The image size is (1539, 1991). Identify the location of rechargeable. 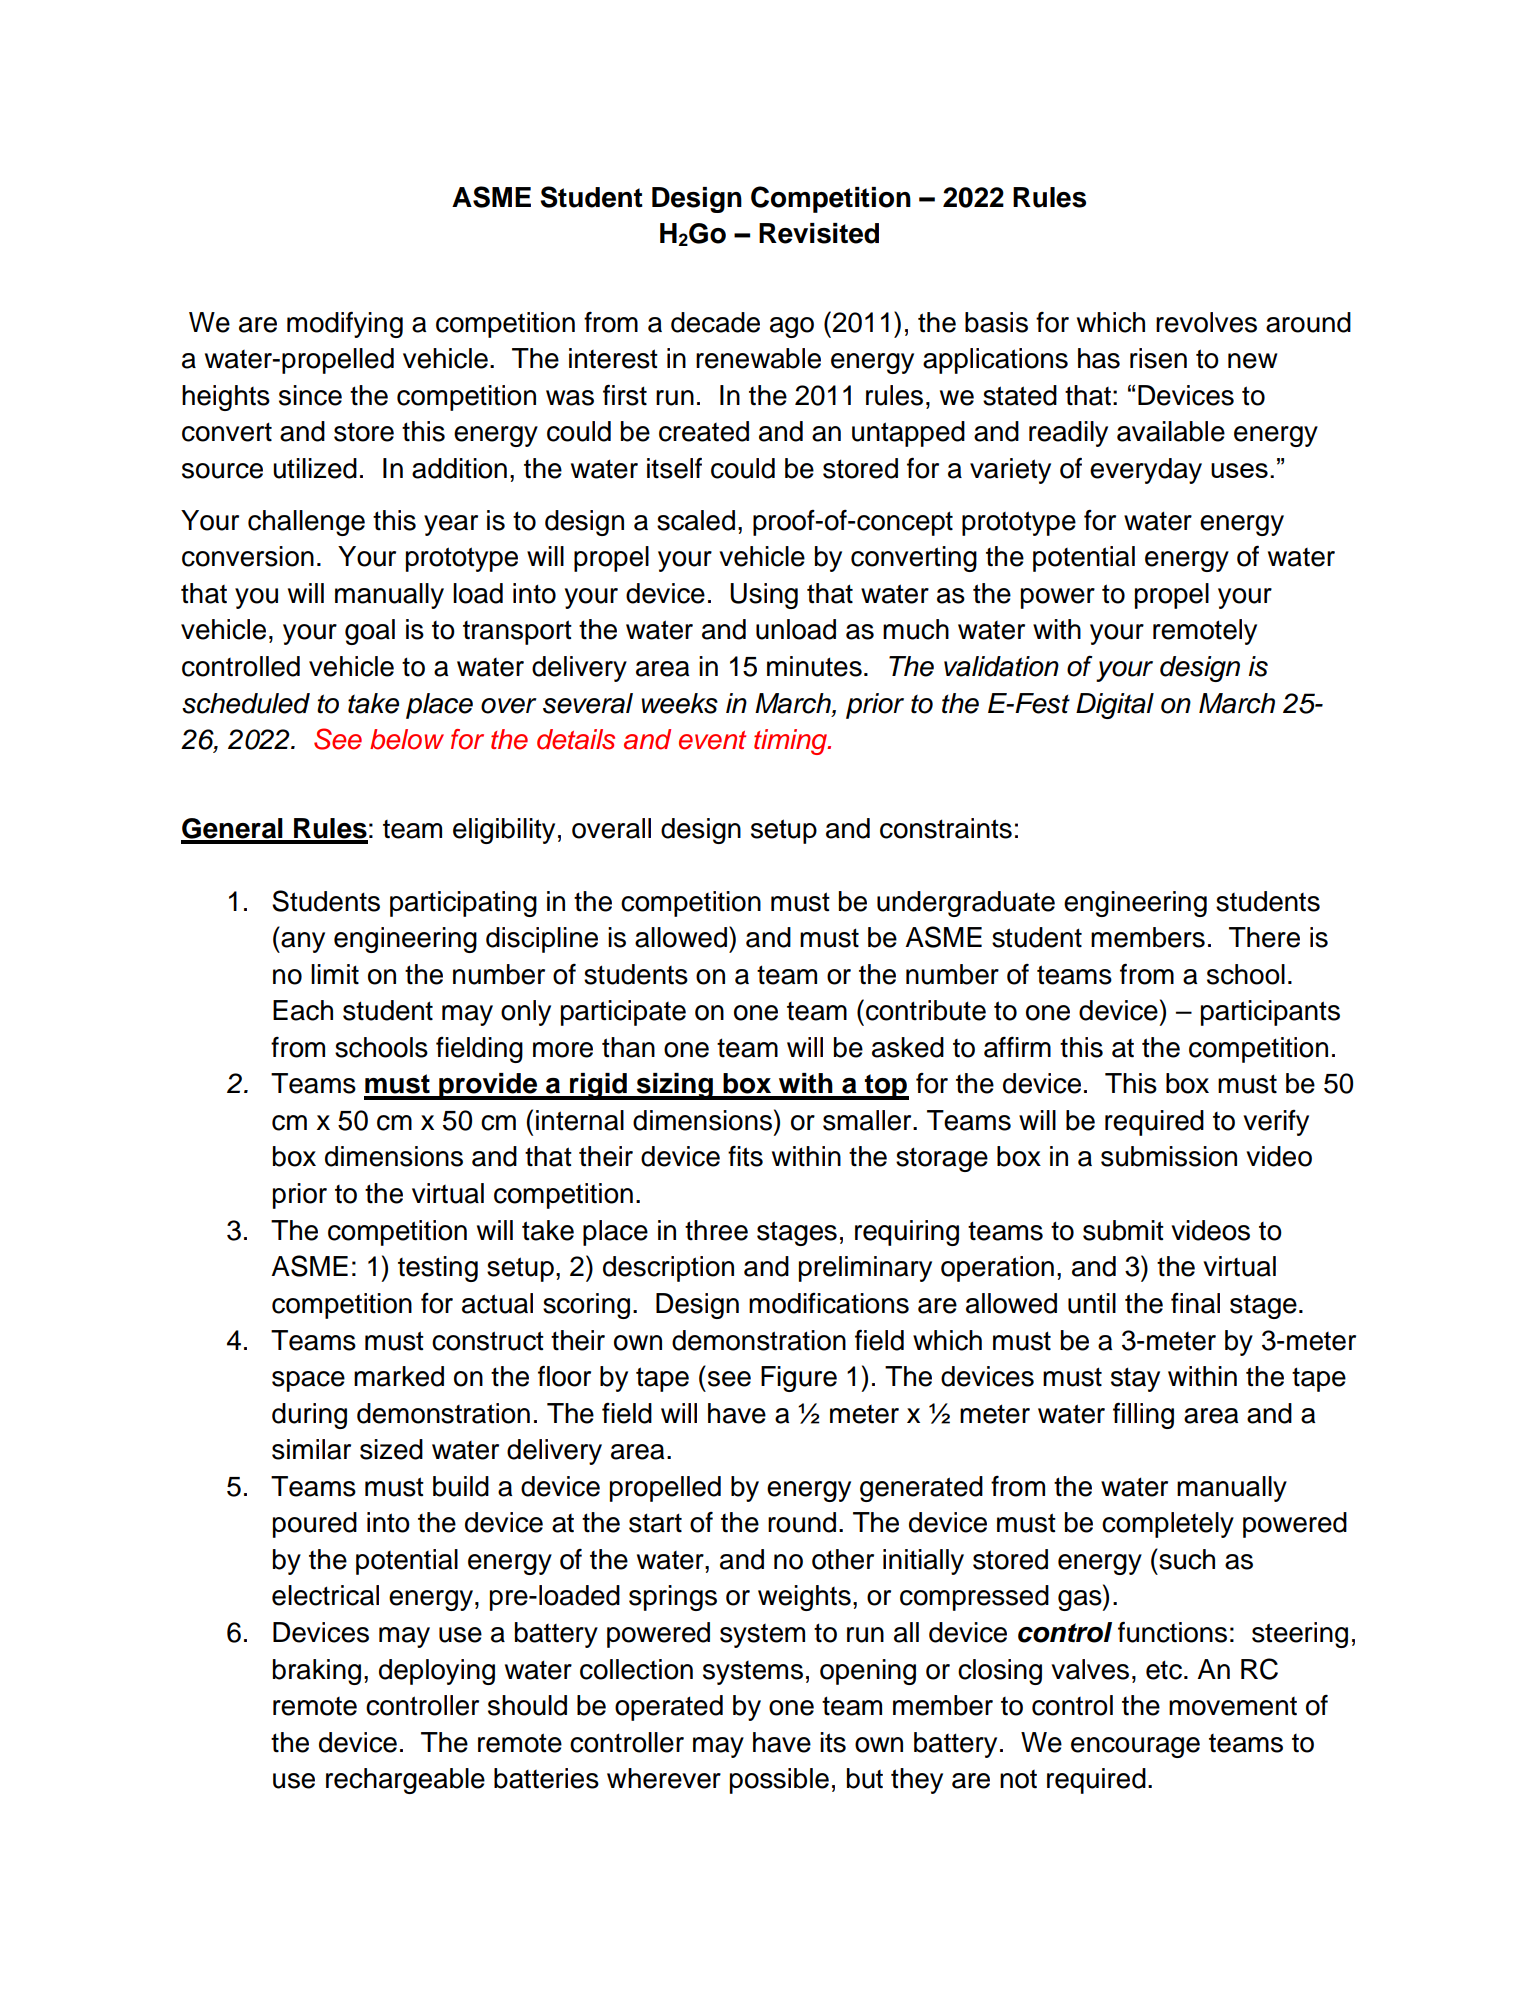
(405, 1781).
